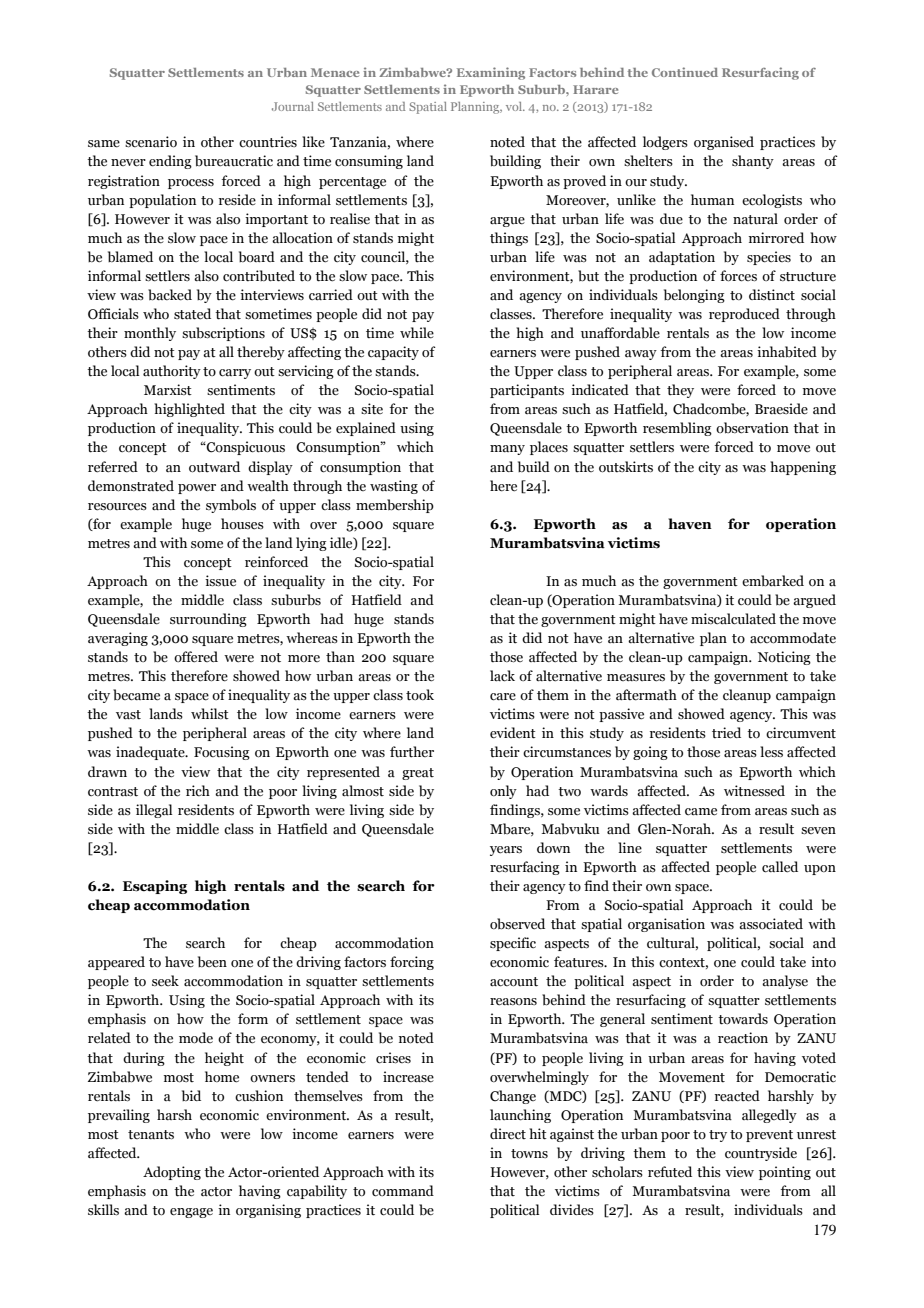 Image resolution: width=924 pixels, height=1308 pixels. What do you see at coordinates (724, 143) in the document?
I see `organised` at bounding box center [724, 143].
